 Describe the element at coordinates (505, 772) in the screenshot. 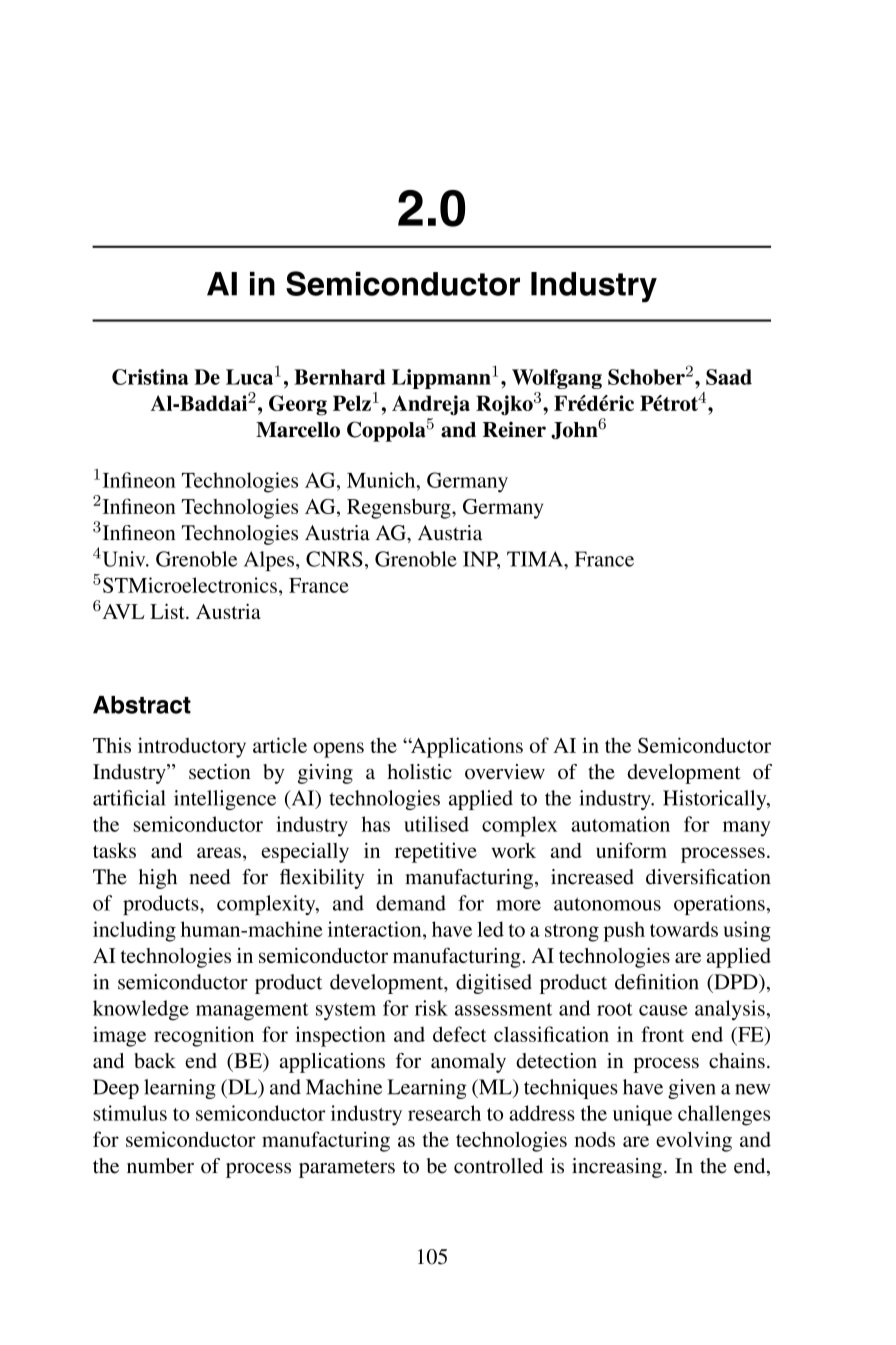

I see `overview` at that location.
